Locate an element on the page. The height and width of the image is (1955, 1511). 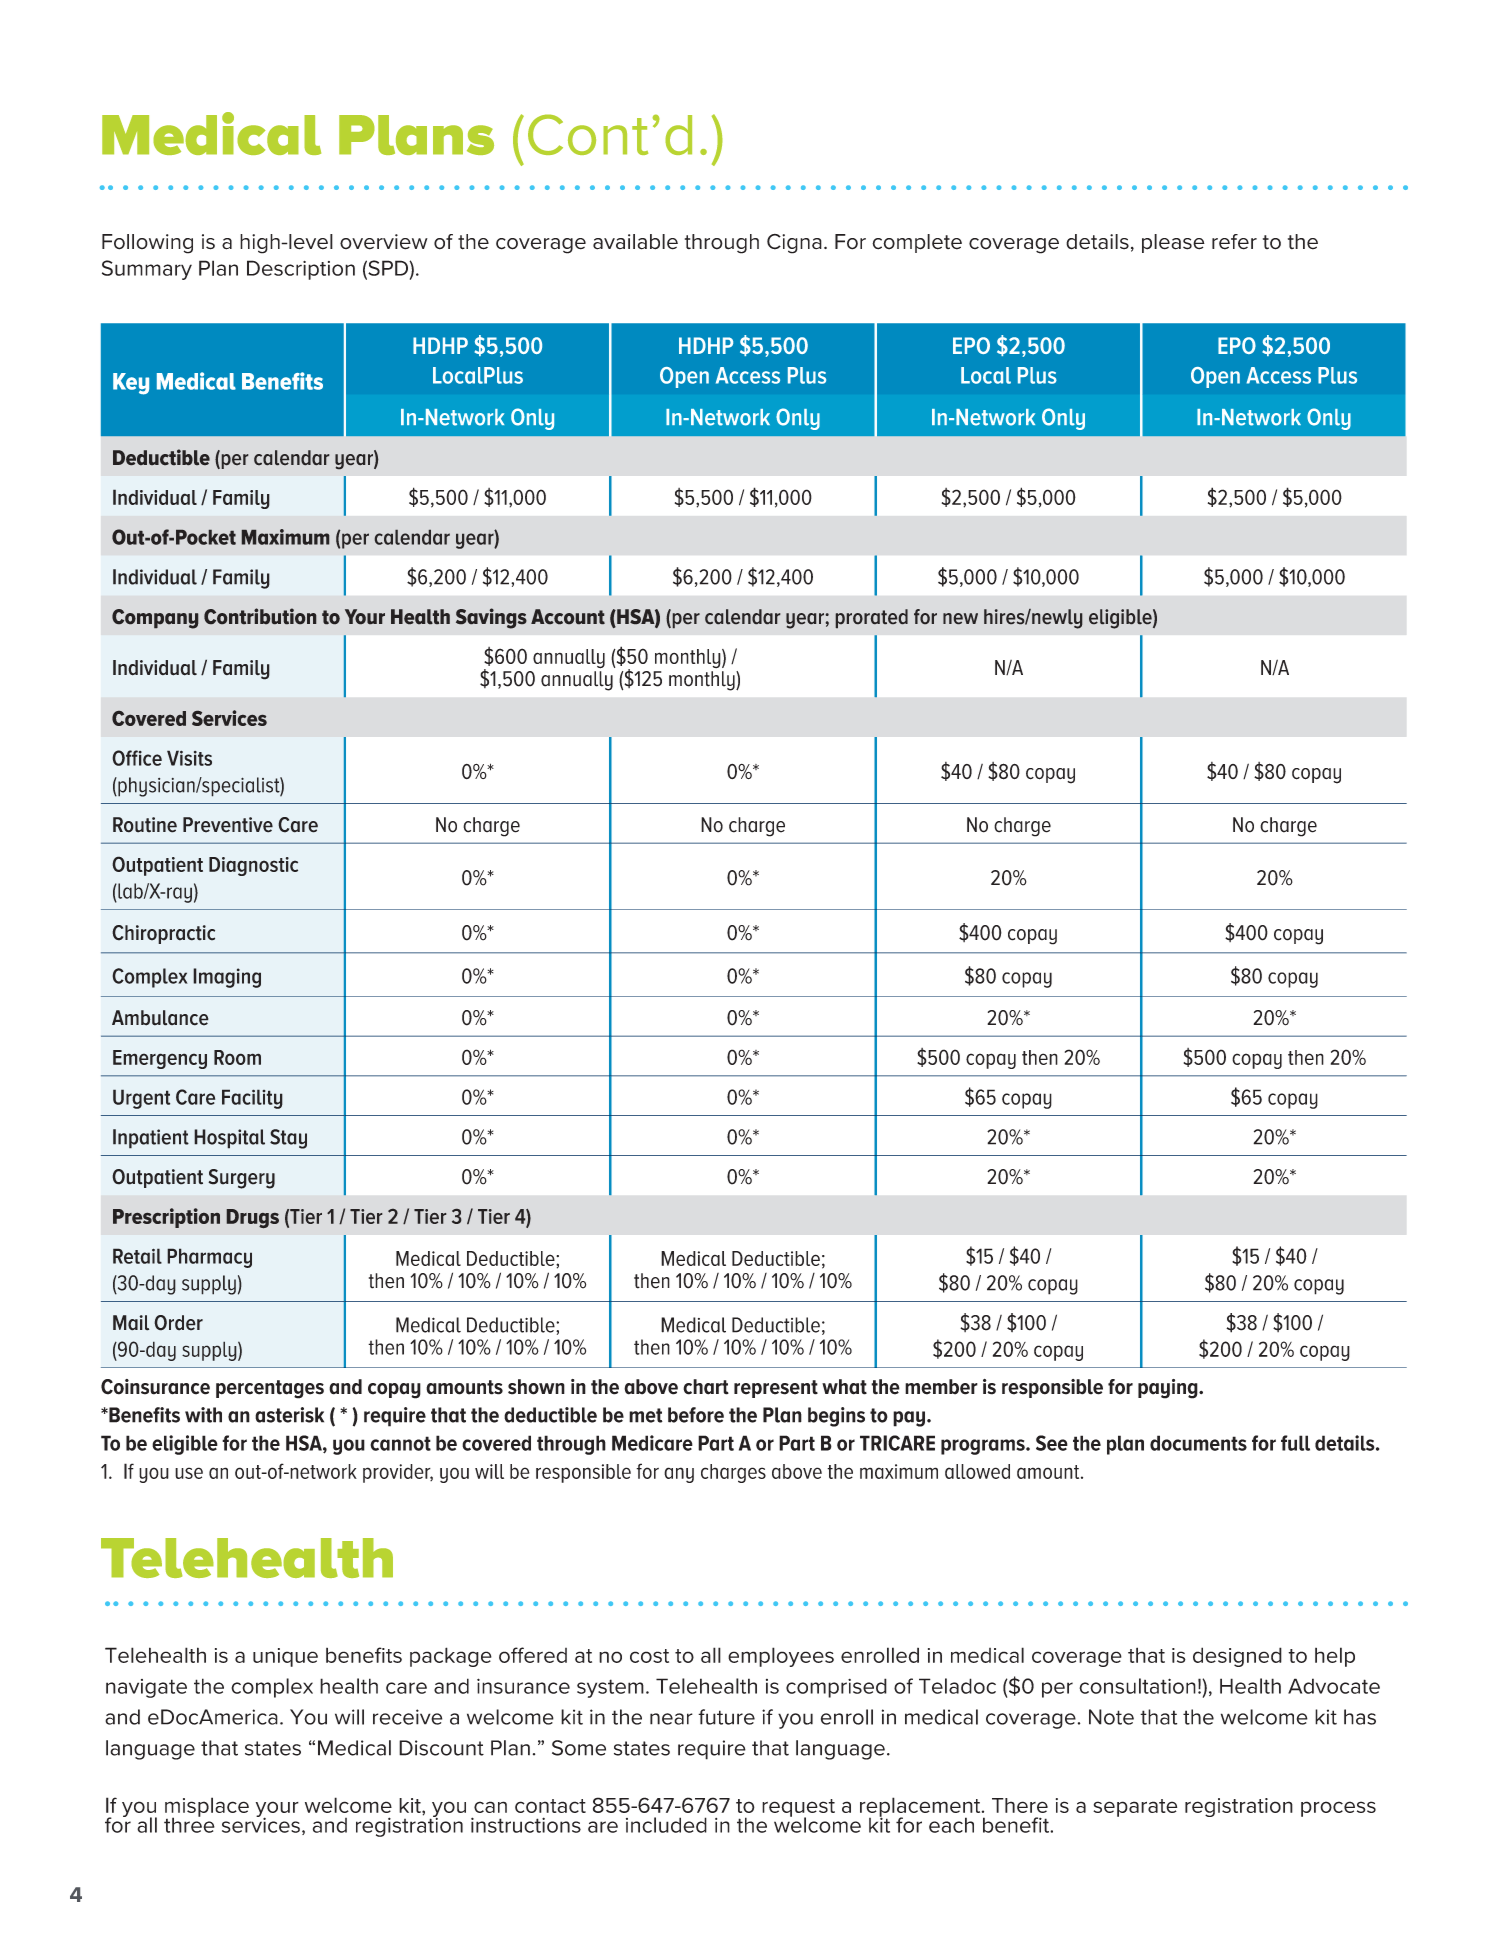
misplace is located at coordinates (207, 1808).
